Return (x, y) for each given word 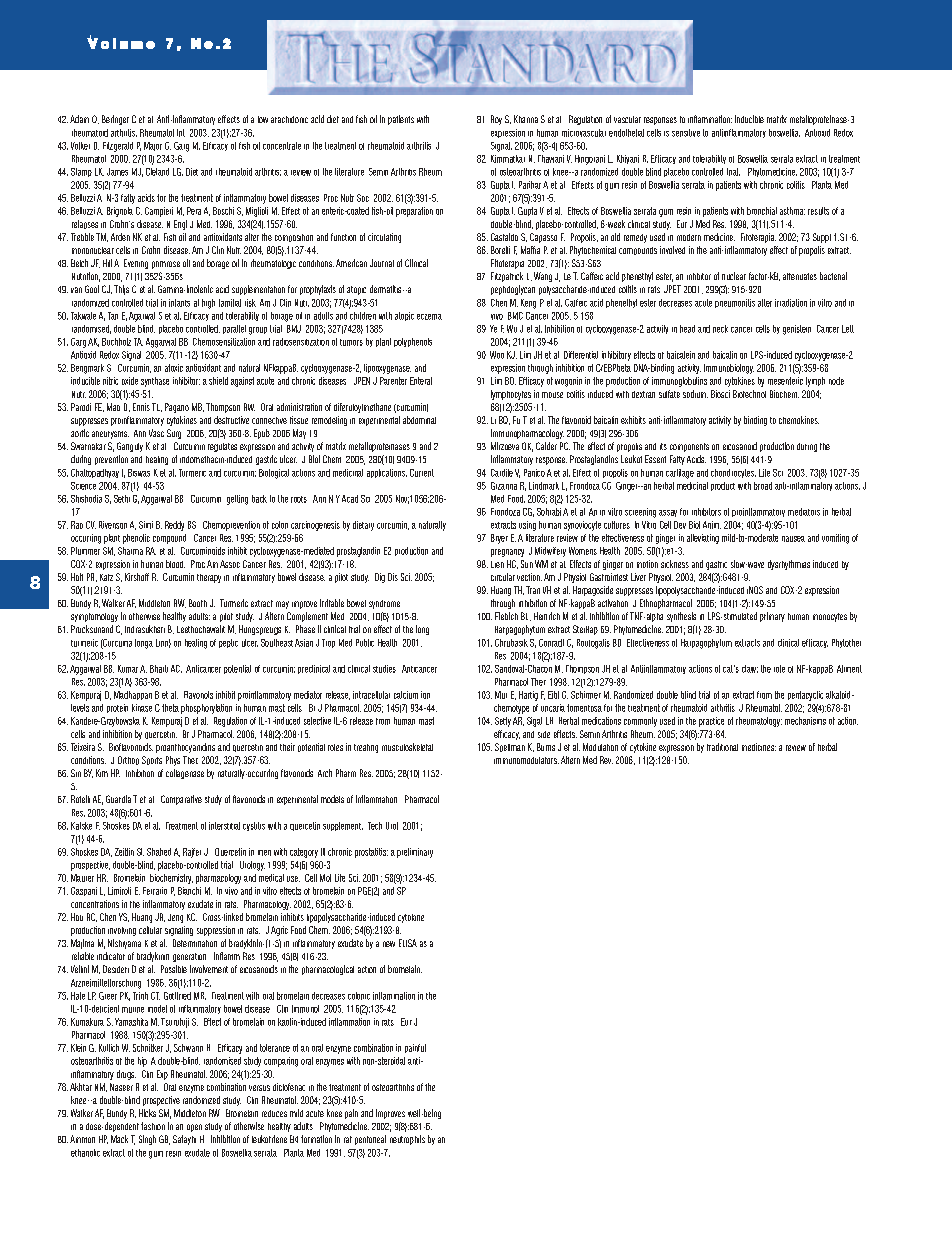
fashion (153, 1126)
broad (763, 486)
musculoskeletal (407, 747)
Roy (496, 120)
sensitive (686, 133)
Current (422, 473)
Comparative (181, 800)
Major (153, 146)
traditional (722, 747)
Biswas (139, 473)
